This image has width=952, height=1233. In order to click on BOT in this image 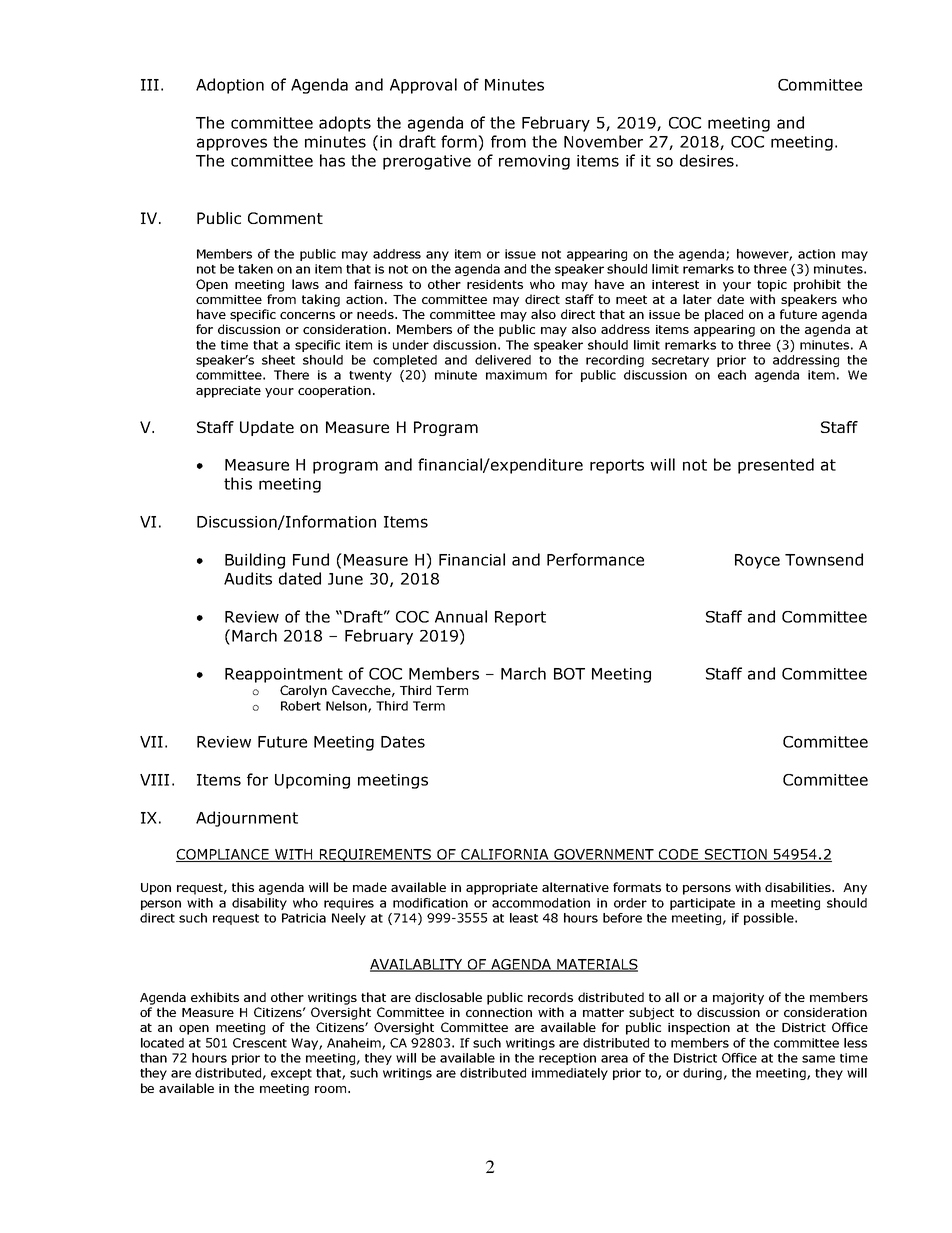, I will do `click(569, 674)`.
